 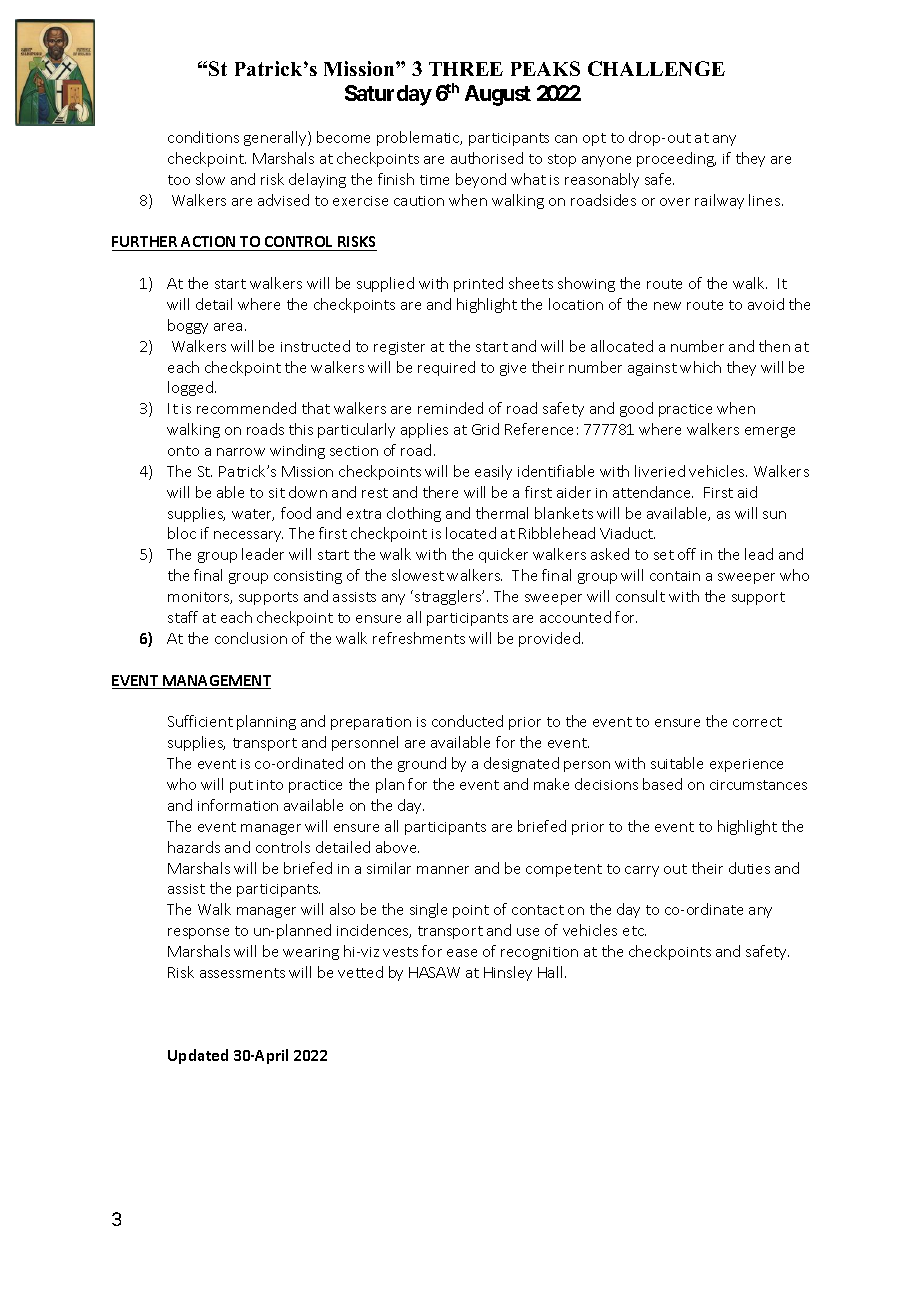 What do you see at coordinates (493, 472) in the page?
I see `easily` at bounding box center [493, 472].
